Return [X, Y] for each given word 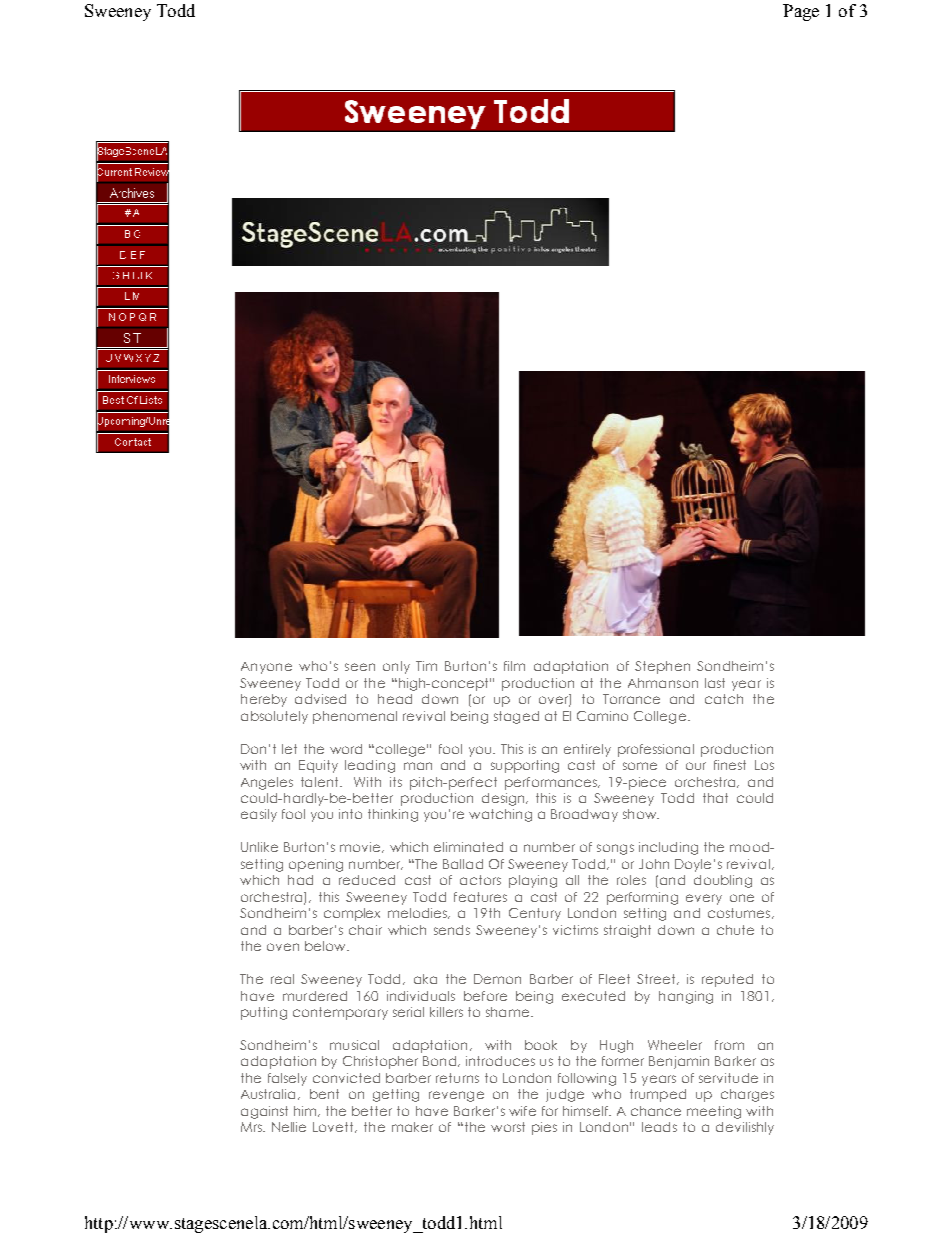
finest [730, 765]
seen [360, 667]
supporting [525, 766]
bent [324, 1094]
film [514, 666]
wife [522, 1111]
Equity [318, 766]
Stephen [662, 667]
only [396, 667]
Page [801, 12]
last [715, 683]
